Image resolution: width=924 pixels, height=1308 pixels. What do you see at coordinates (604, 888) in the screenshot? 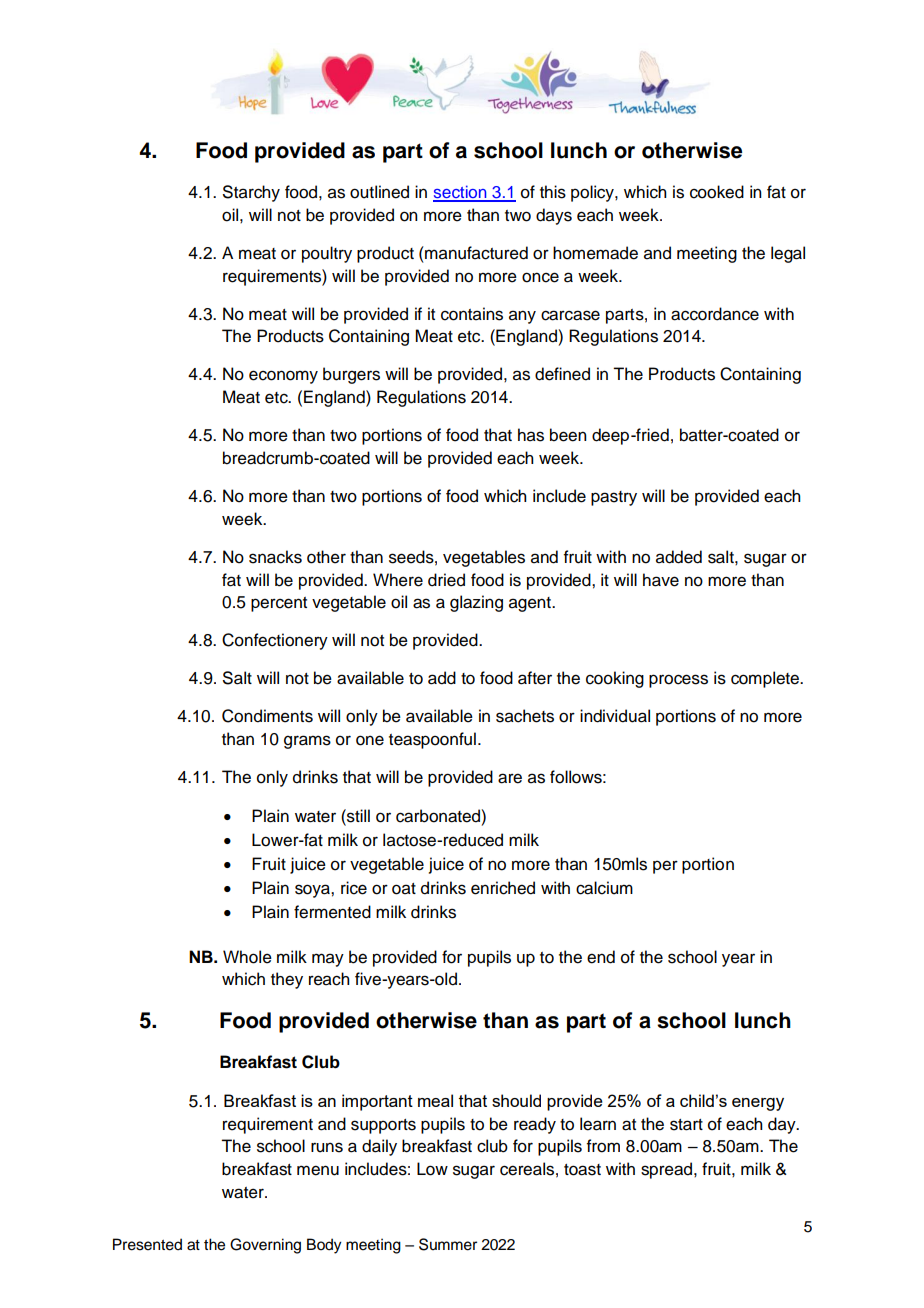
I see `calcium` at bounding box center [604, 888].
